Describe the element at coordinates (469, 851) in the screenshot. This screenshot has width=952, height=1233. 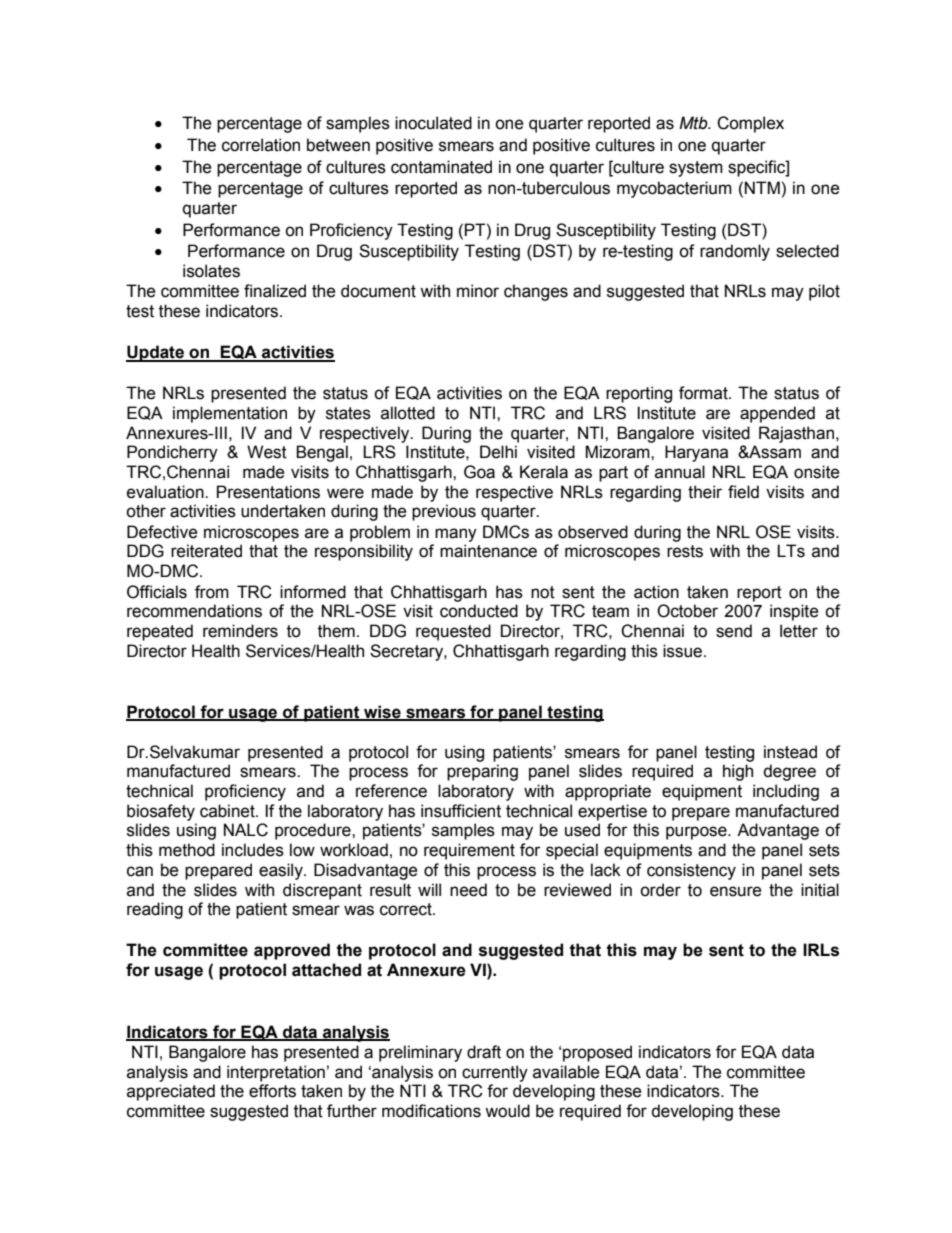
I see `requirement` at that location.
